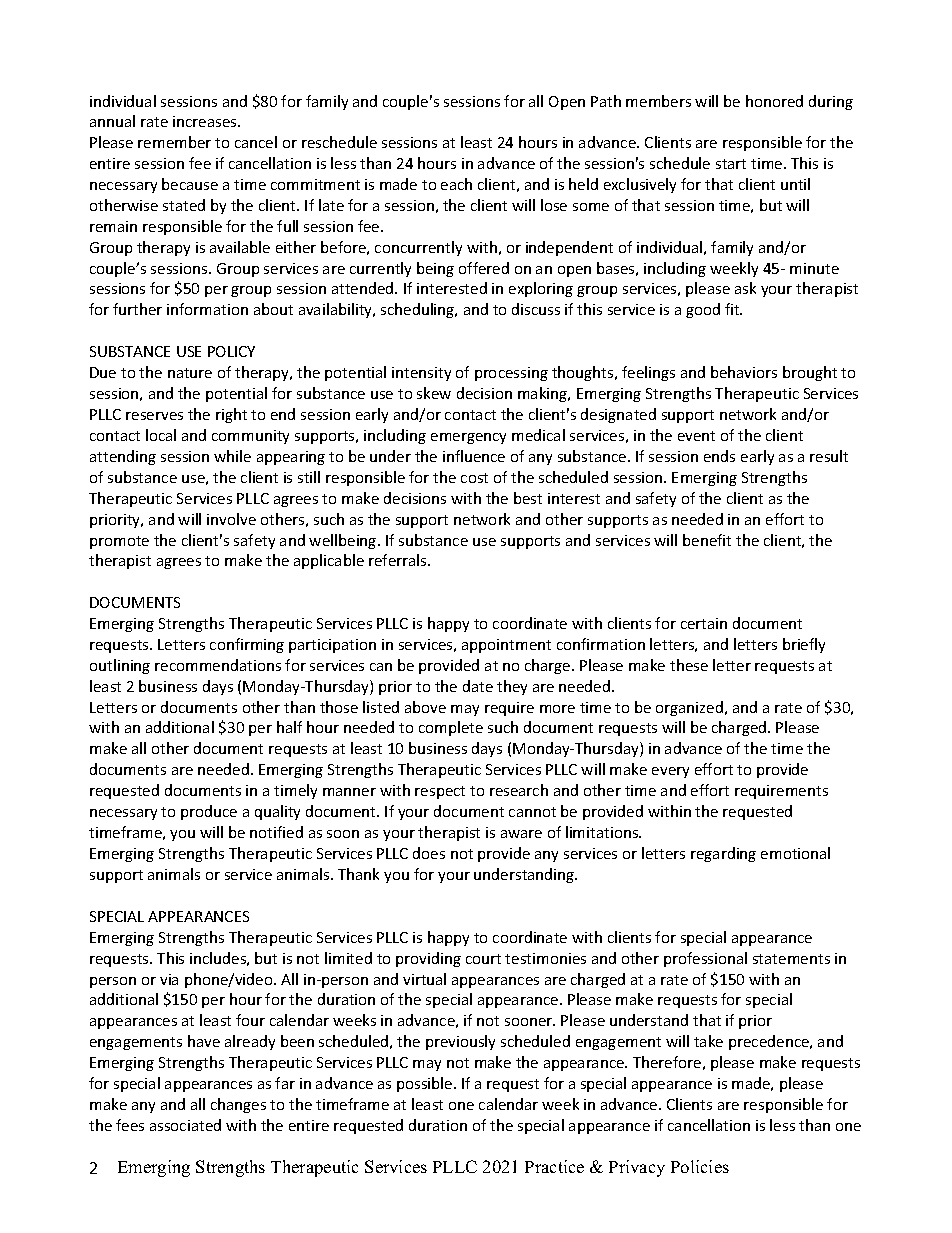  I want to click on regarding, so click(723, 854).
